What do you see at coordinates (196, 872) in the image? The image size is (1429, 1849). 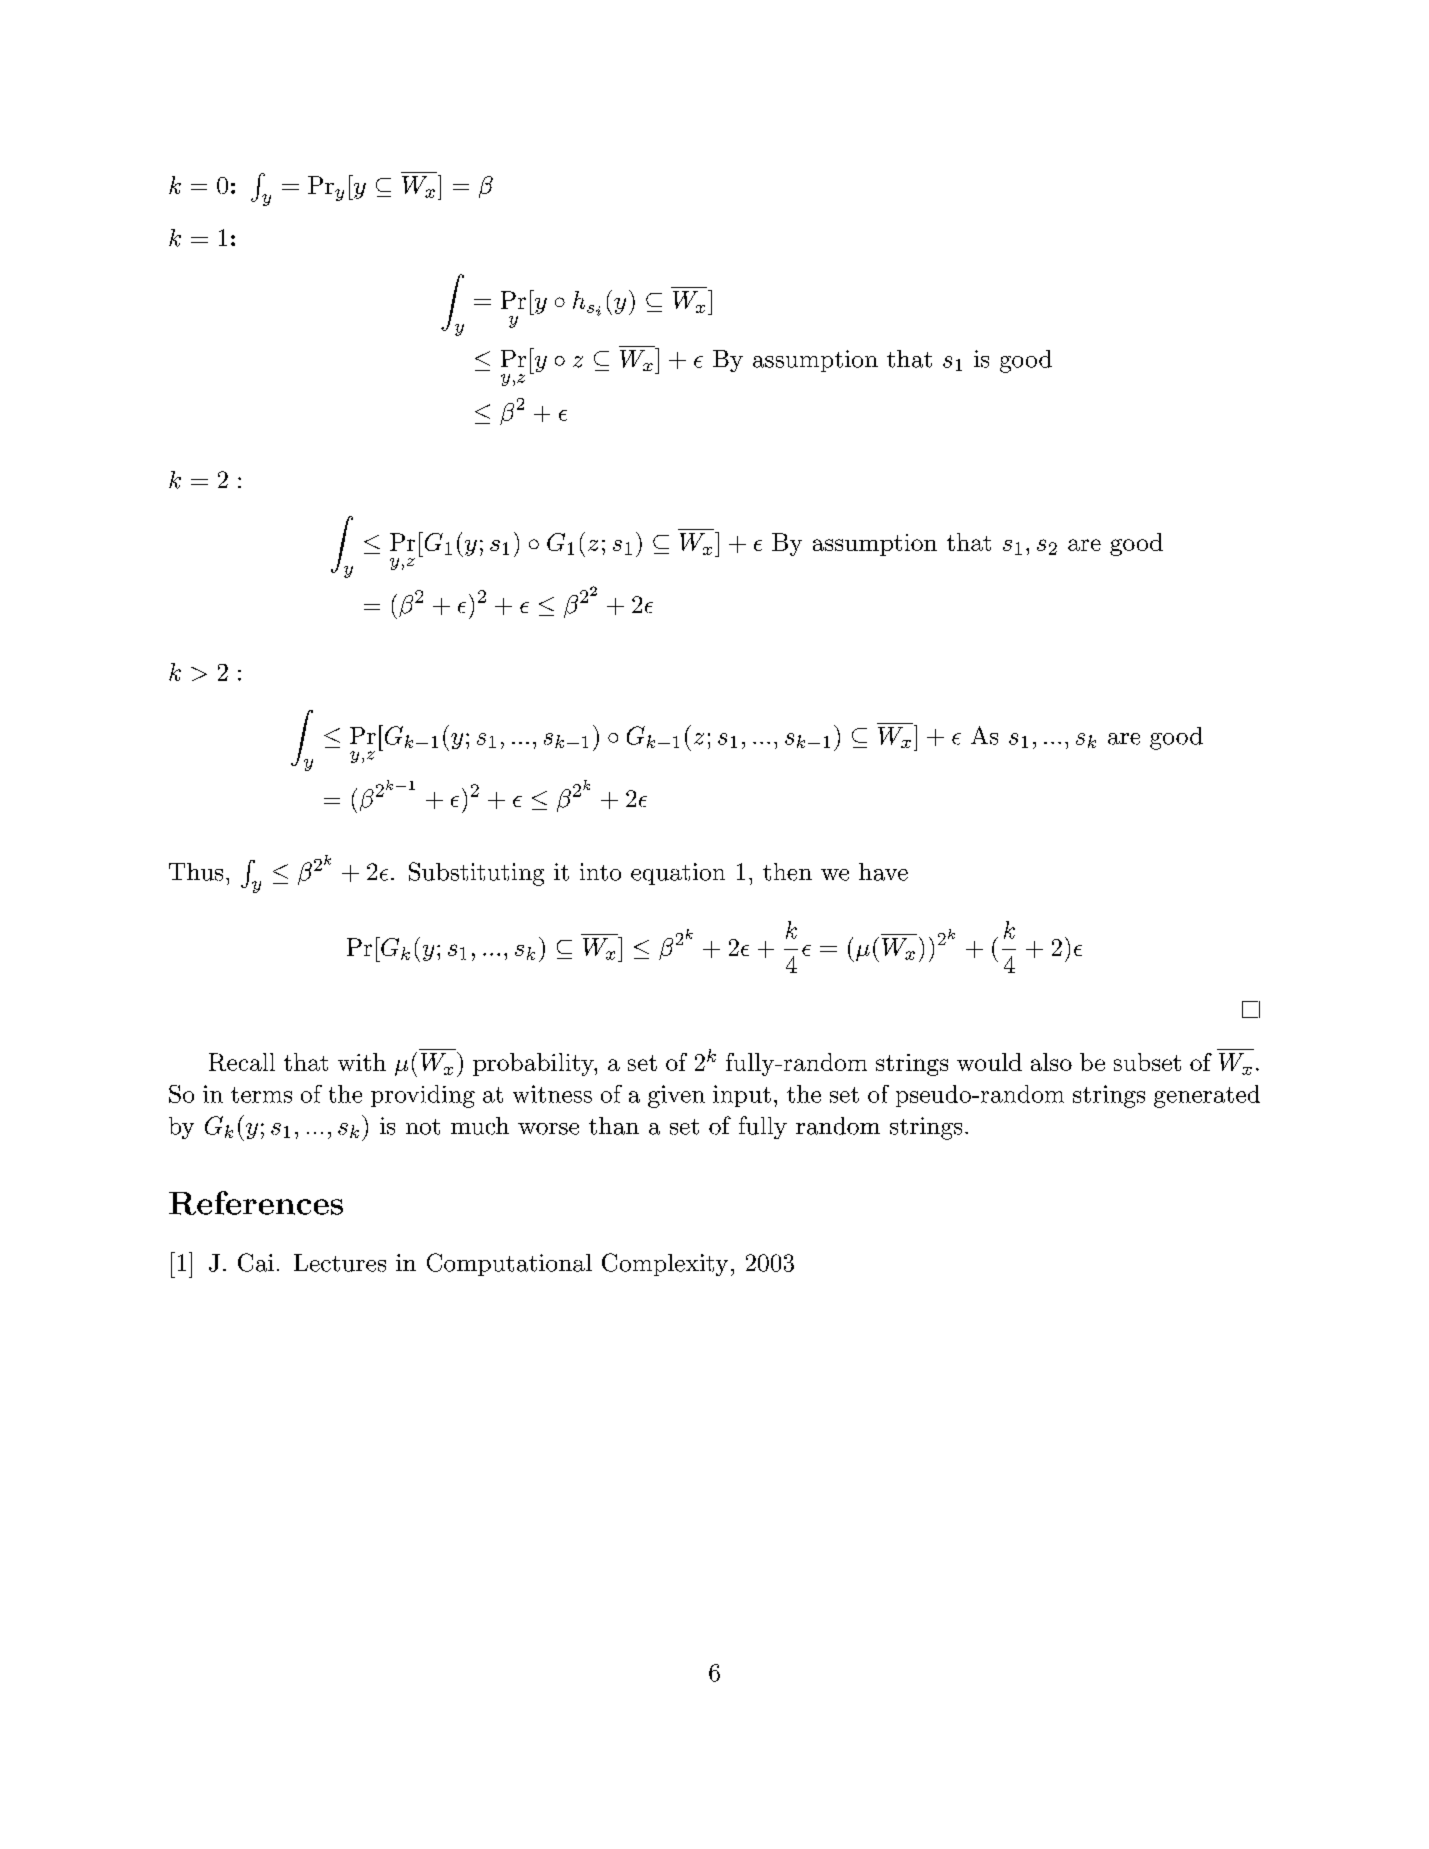 I see `Thus` at bounding box center [196, 872].
